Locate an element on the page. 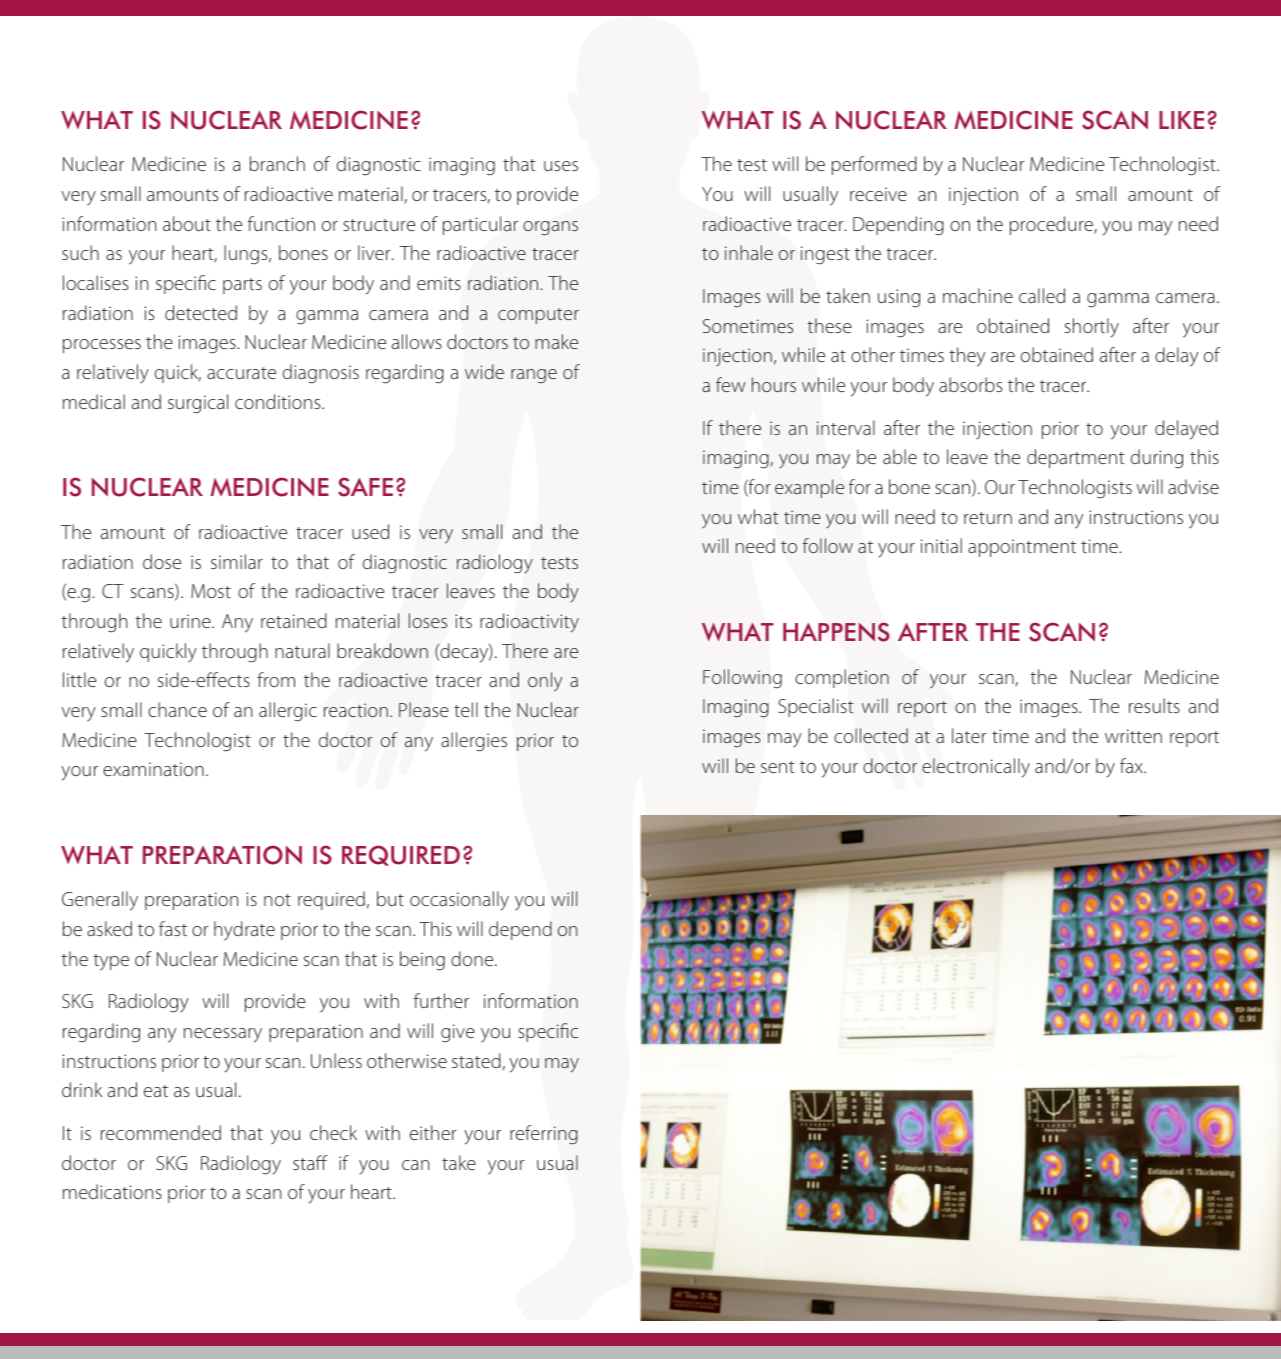 This image has height=1359, width=1281. uses is located at coordinates (561, 166).
